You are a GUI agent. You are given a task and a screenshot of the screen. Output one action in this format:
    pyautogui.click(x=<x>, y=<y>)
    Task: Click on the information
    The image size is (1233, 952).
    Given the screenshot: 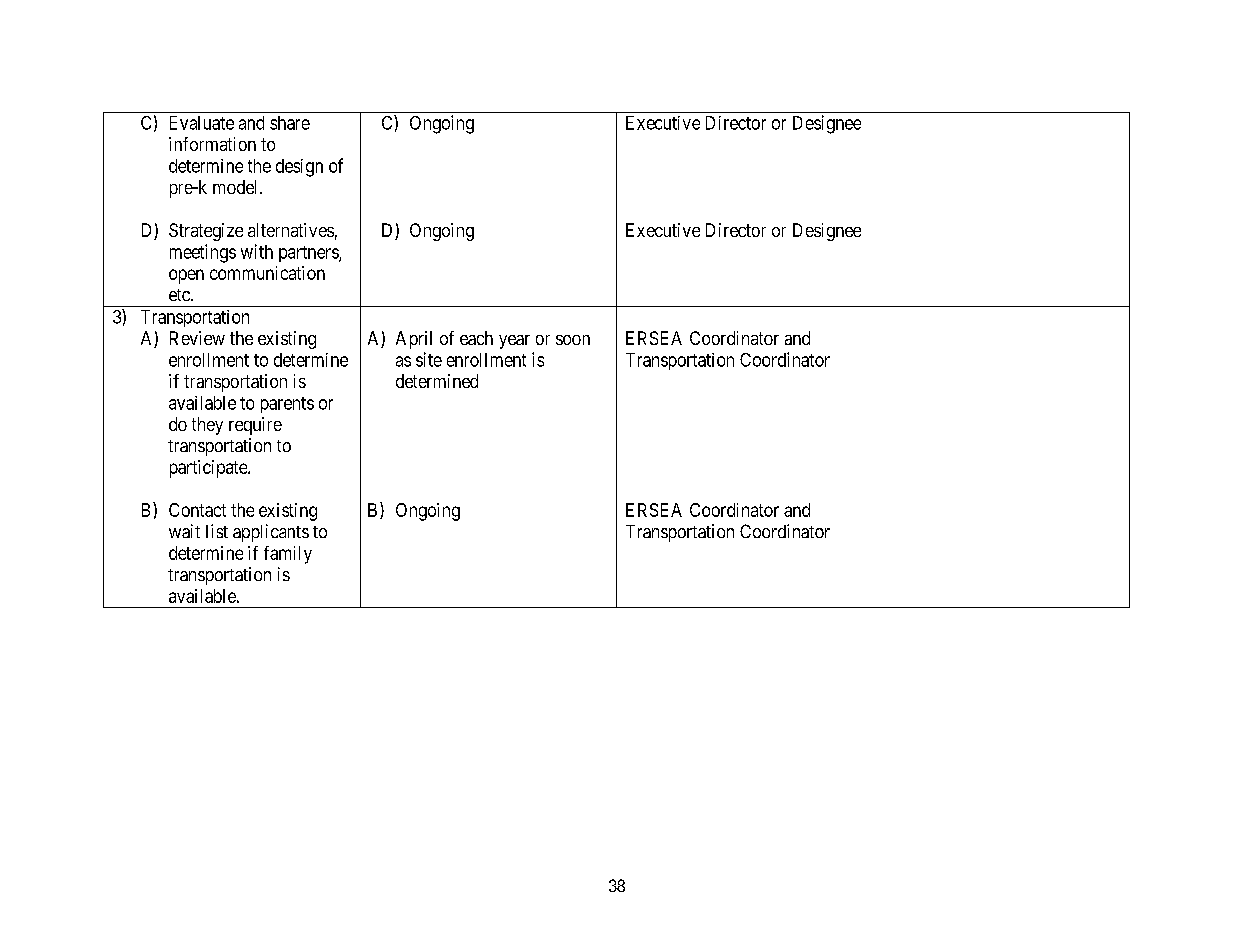 What is the action you would take?
    pyautogui.click(x=212, y=144)
